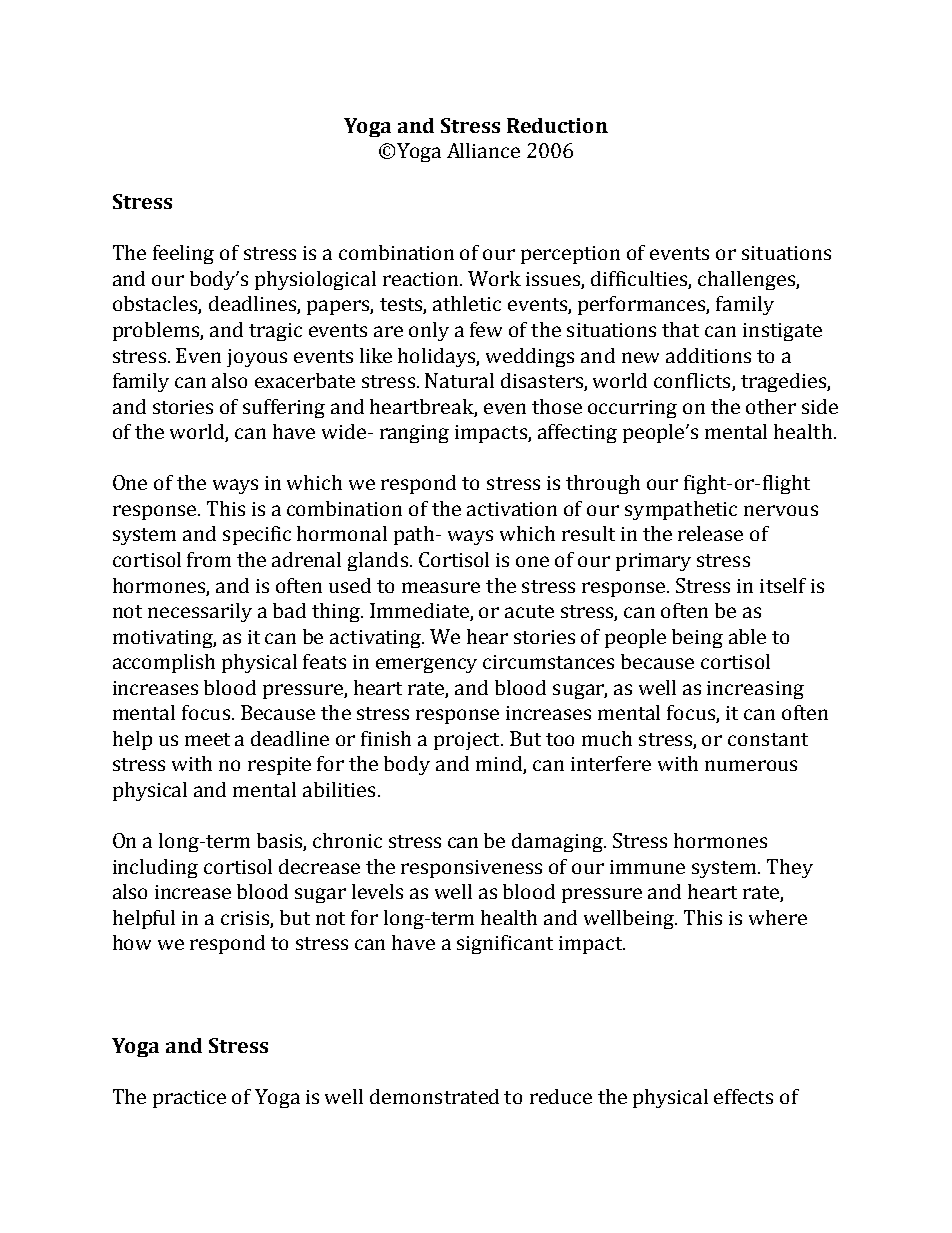 The image size is (952, 1233). What do you see at coordinates (183, 254) in the screenshot?
I see `feeling` at bounding box center [183, 254].
